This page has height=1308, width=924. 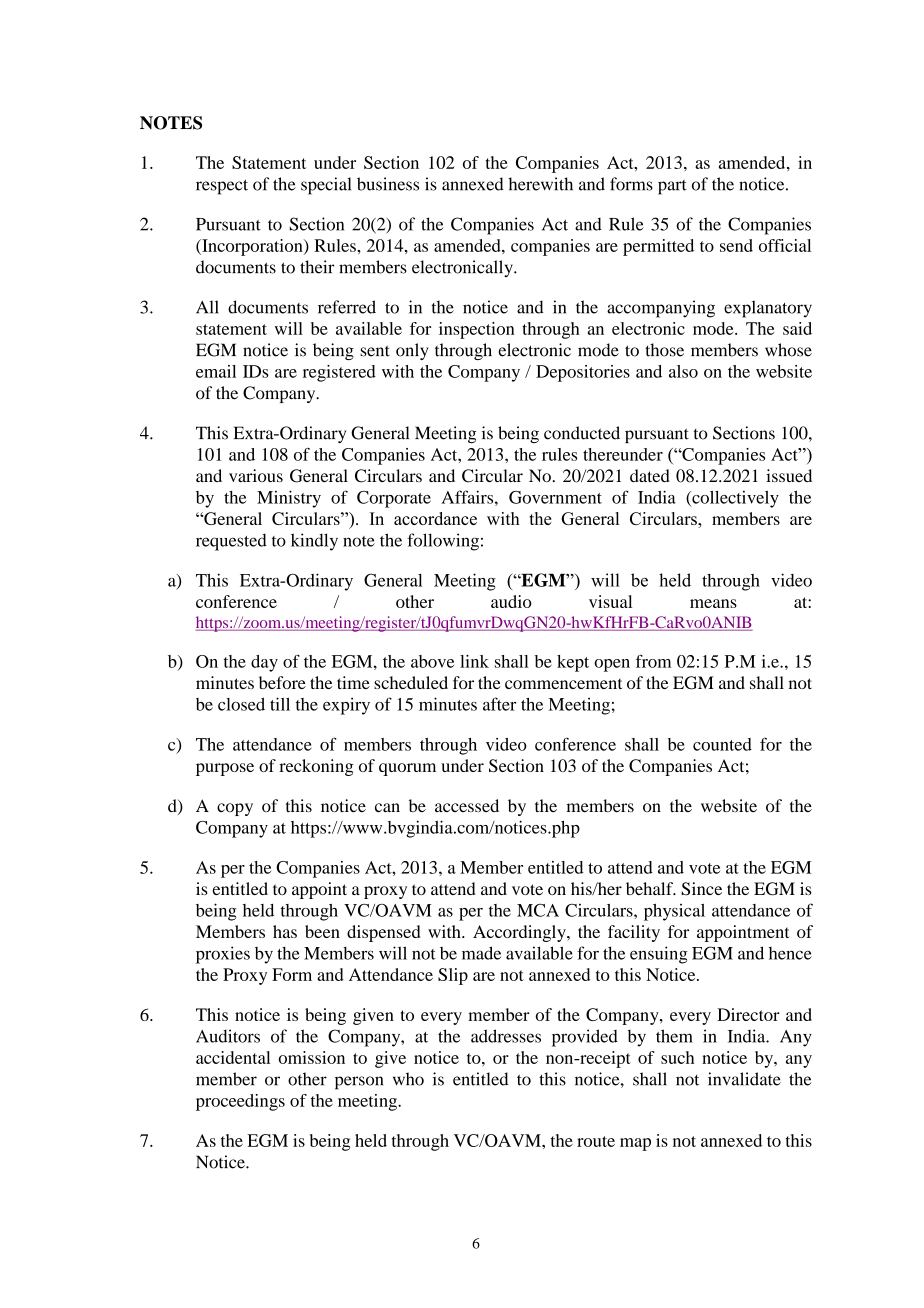 What do you see at coordinates (388, 184) in the page?
I see `business` at bounding box center [388, 184].
